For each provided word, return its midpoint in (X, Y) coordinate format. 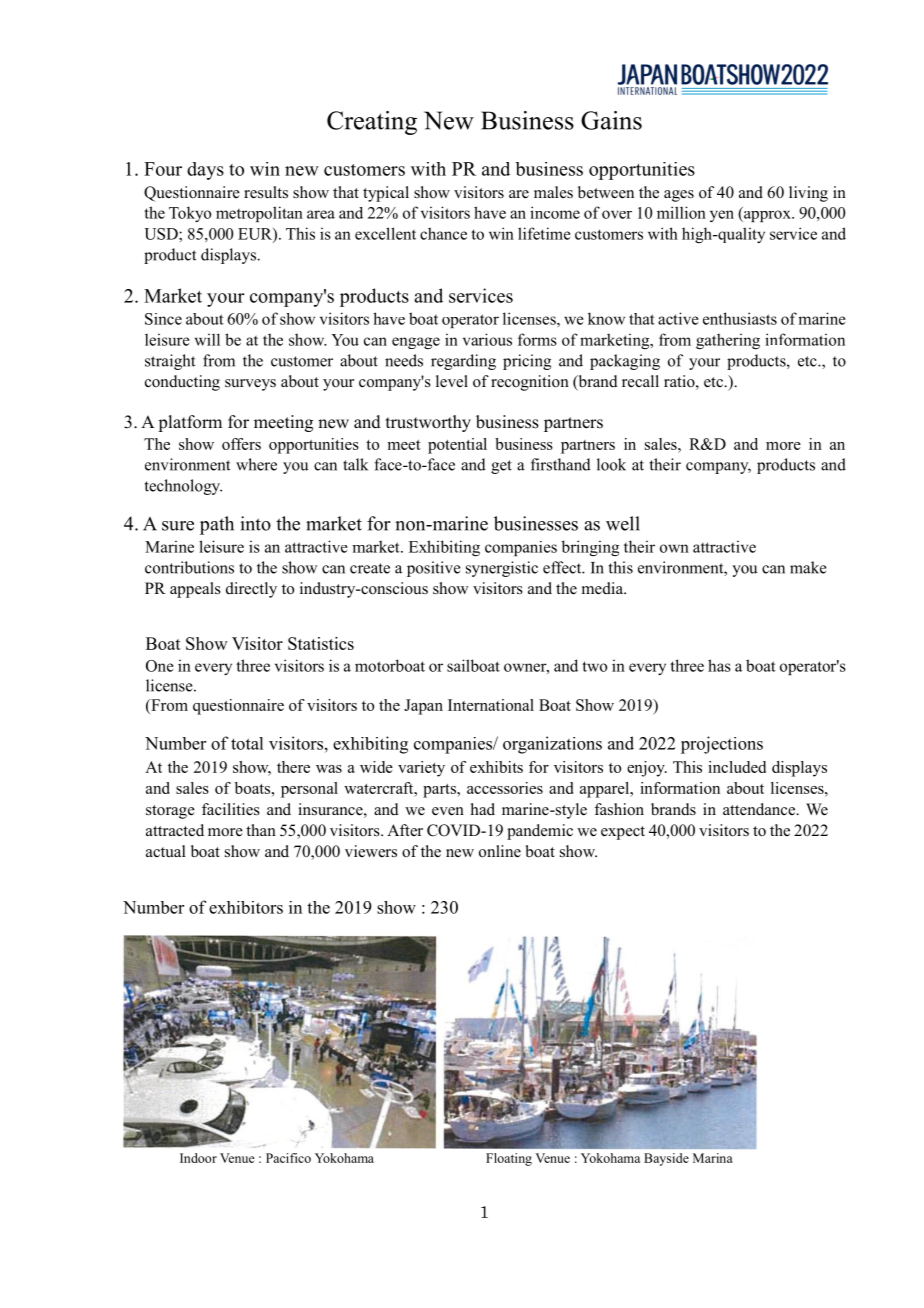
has (719, 665)
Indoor (198, 1158)
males (553, 192)
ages (679, 196)
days (205, 171)
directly (251, 590)
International (491, 705)
